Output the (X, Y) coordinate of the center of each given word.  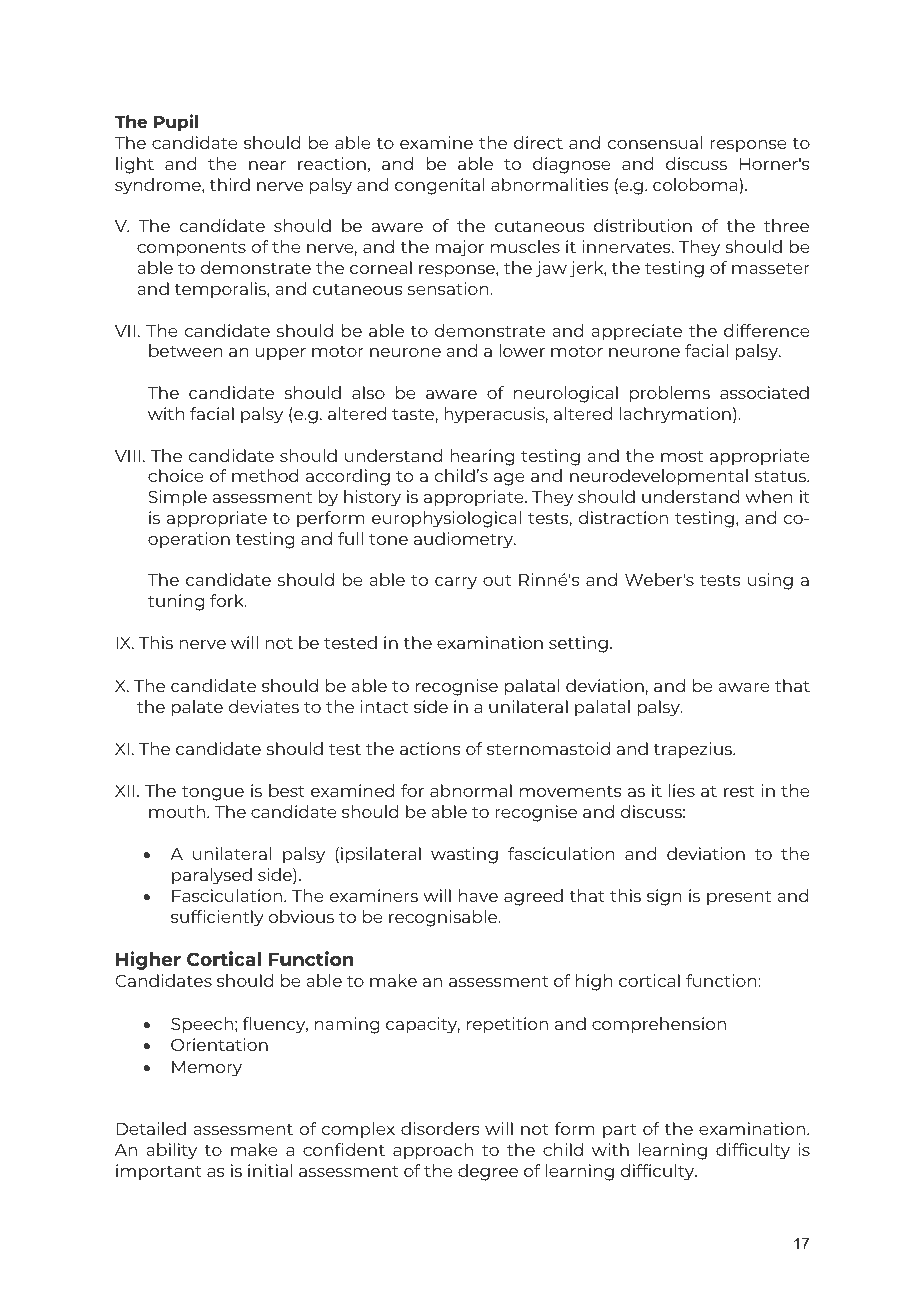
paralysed (212, 876)
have (478, 895)
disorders (440, 1128)
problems (670, 394)
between (186, 350)
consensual (655, 142)
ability (171, 1151)
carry (456, 583)
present (739, 898)
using (770, 581)
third (229, 184)
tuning (176, 602)
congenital (439, 186)
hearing (482, 457)
